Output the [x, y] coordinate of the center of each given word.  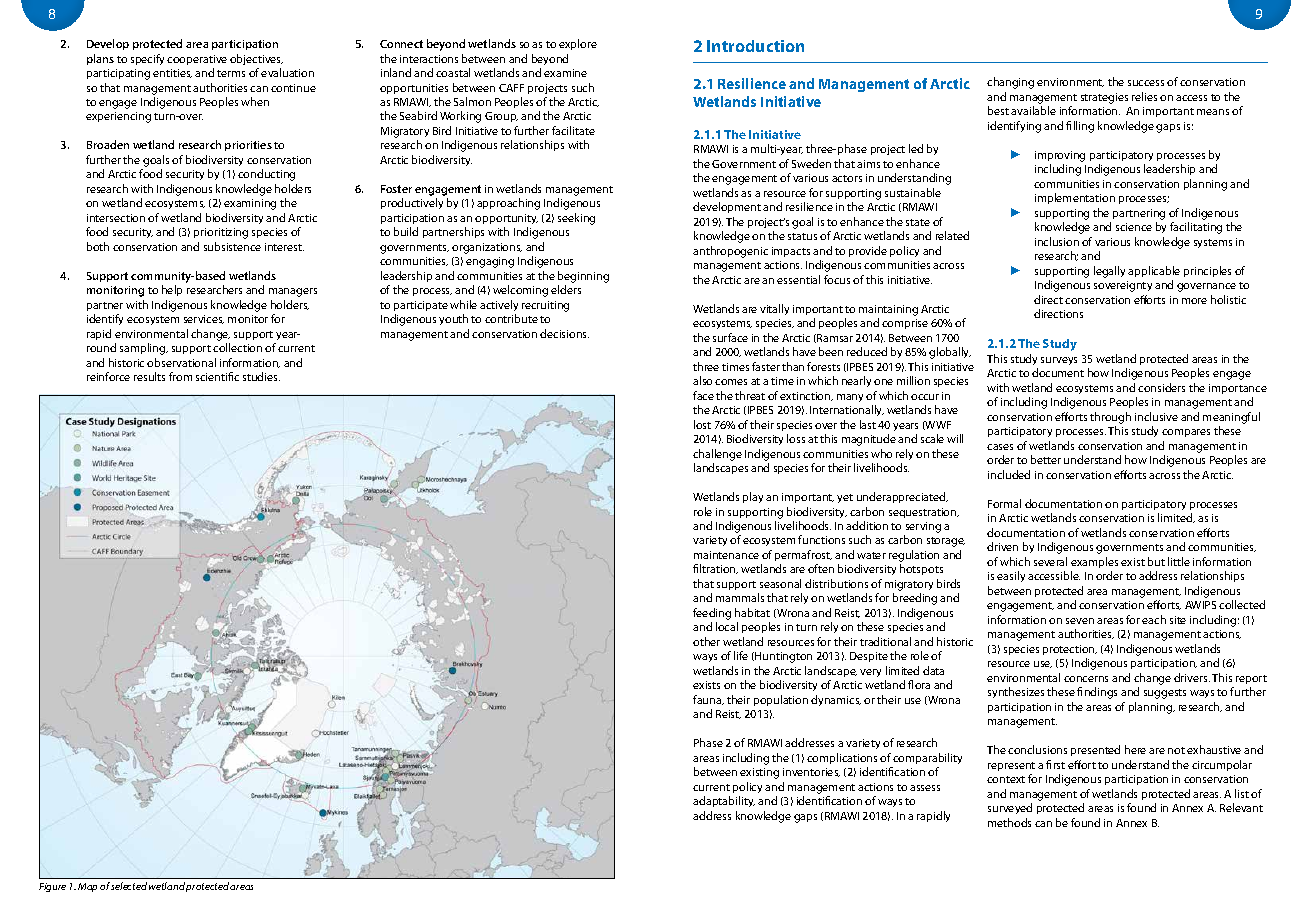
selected [129, 886]
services [204, 319]
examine [565, 73]
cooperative [197, 60]
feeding [712, 614]
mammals [740, 597]
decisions [564, 333]
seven [1080, 621]
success [1146, 83]
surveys [1059, 361]
